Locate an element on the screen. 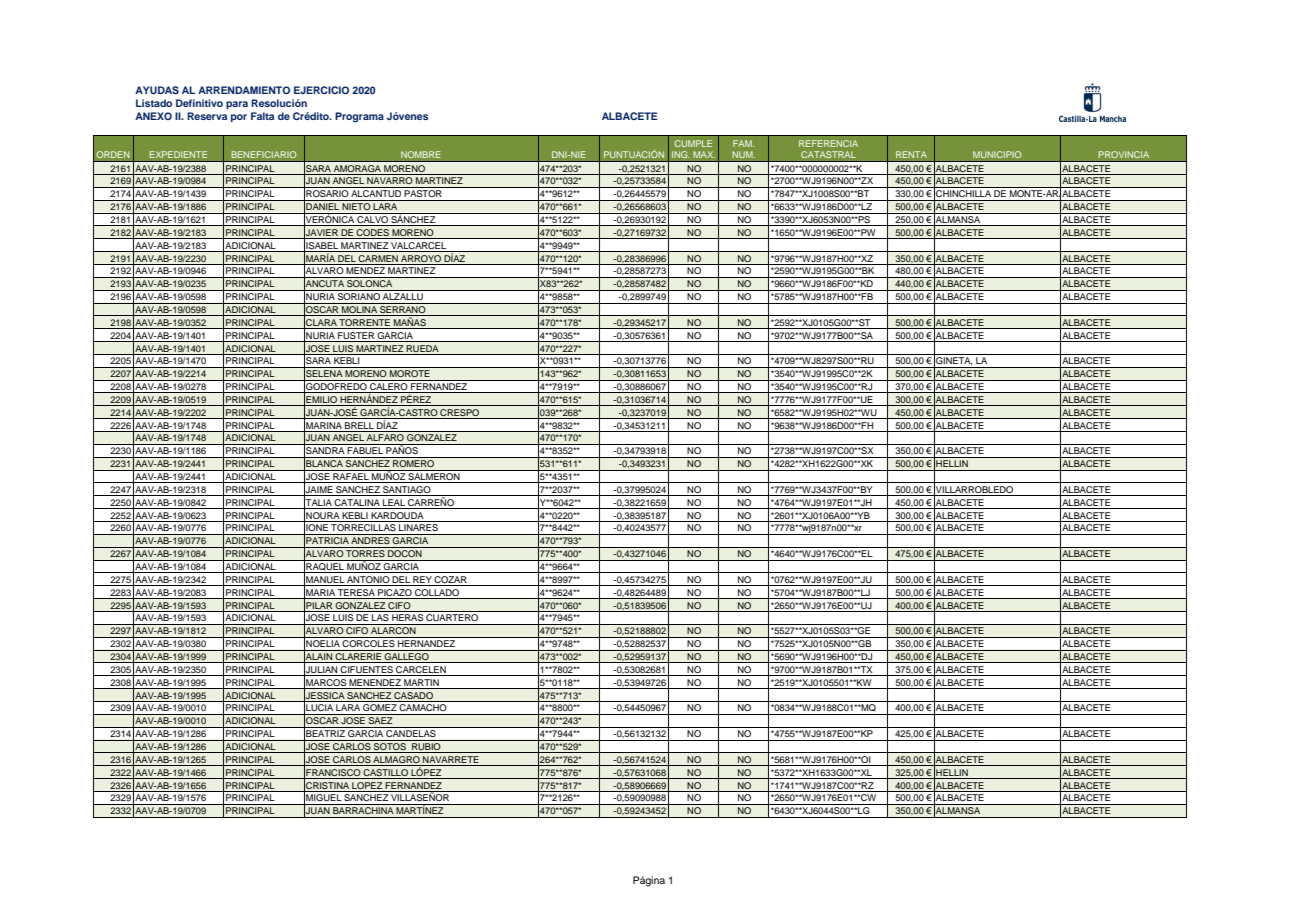  RUBIO is located at coordinates (426, 748).
